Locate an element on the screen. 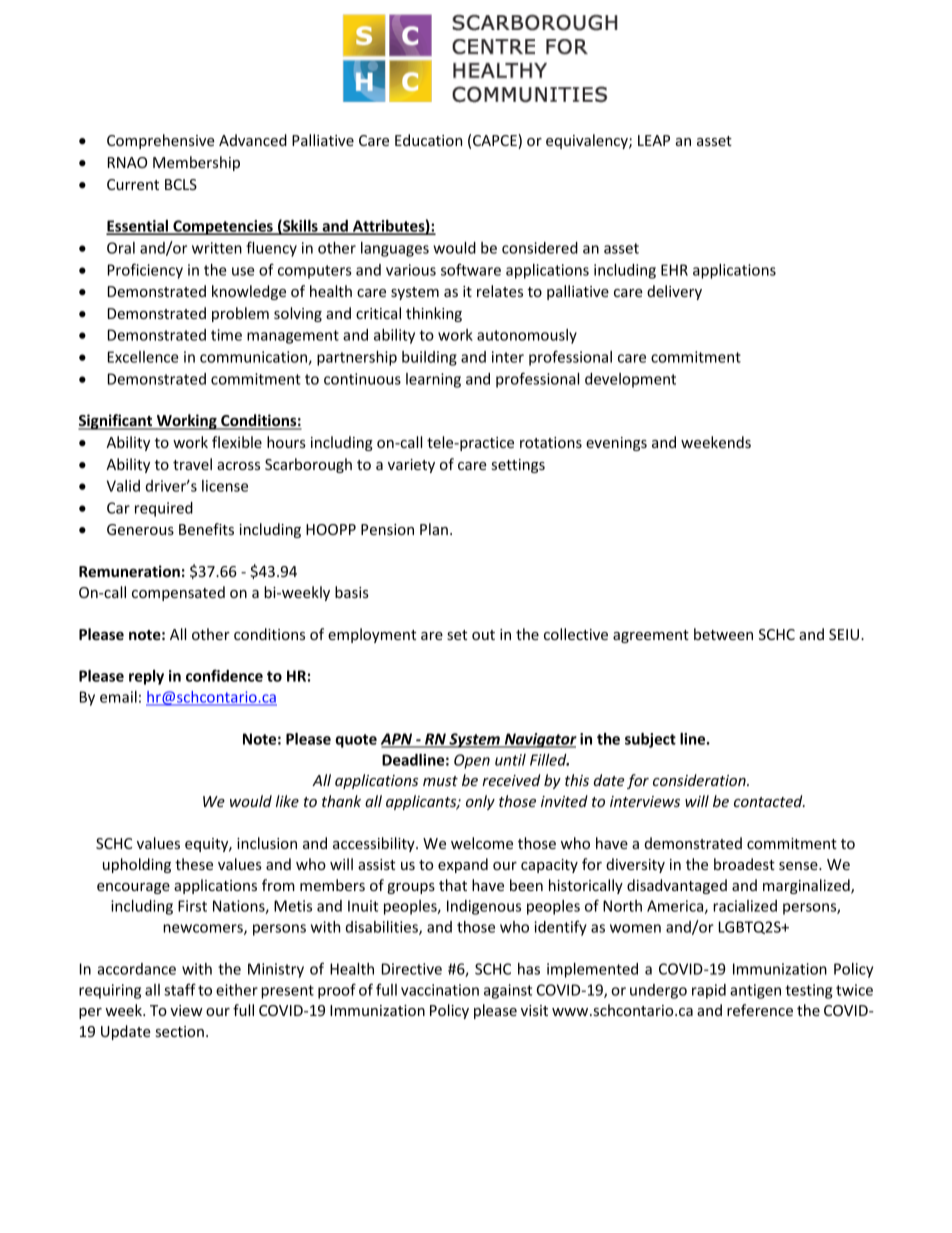 The height and width of the screenshot is (1233, 952). Comprehensive is located at coordinates (161, 141).
